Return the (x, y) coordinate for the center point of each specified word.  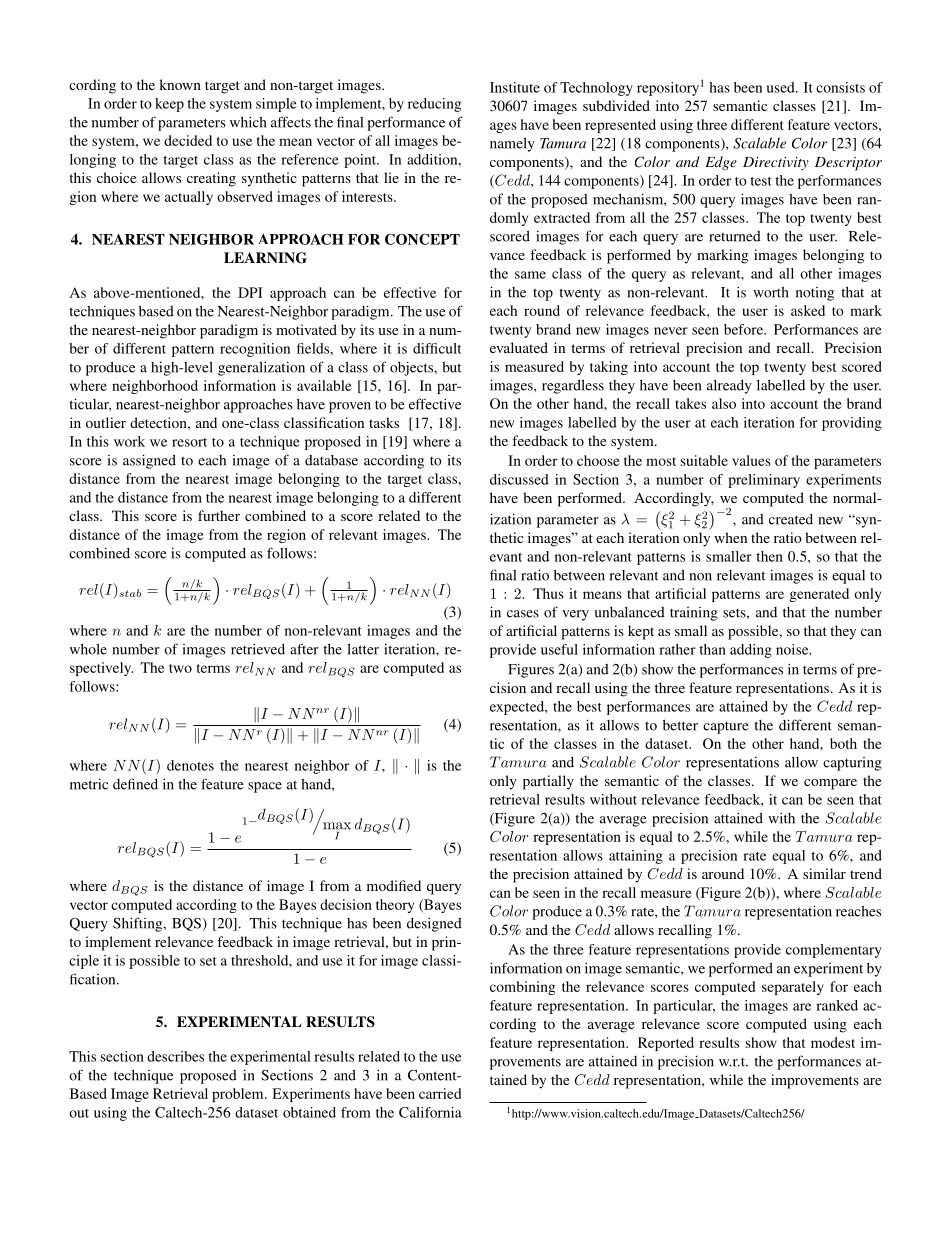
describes (175, 1056)
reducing (434, 105)
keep (169, 105)
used (781, 87)
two (180, 668)
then (769, 556)
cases (523, 614)
